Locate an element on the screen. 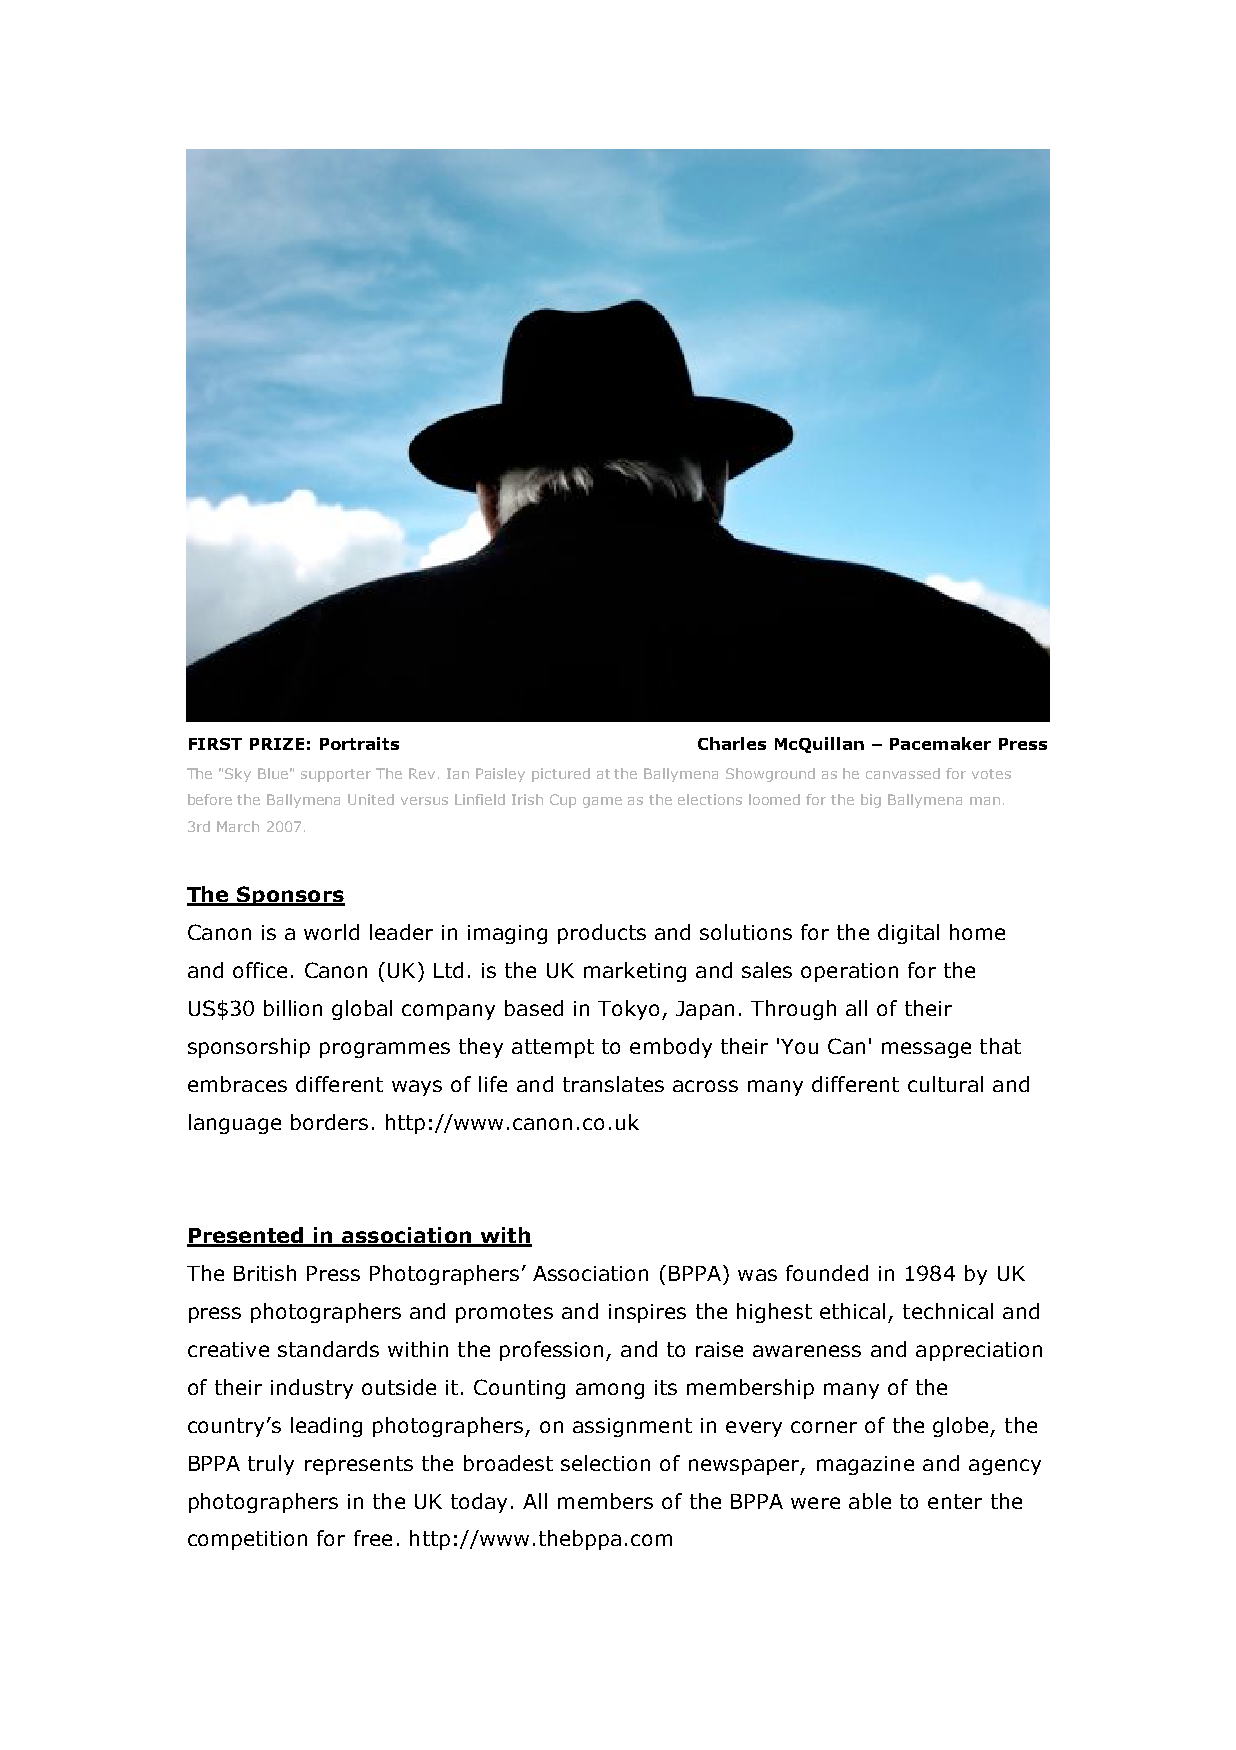 This screenshot has height=1750, width=1236. selection is located at coordinates (605, 1463).
